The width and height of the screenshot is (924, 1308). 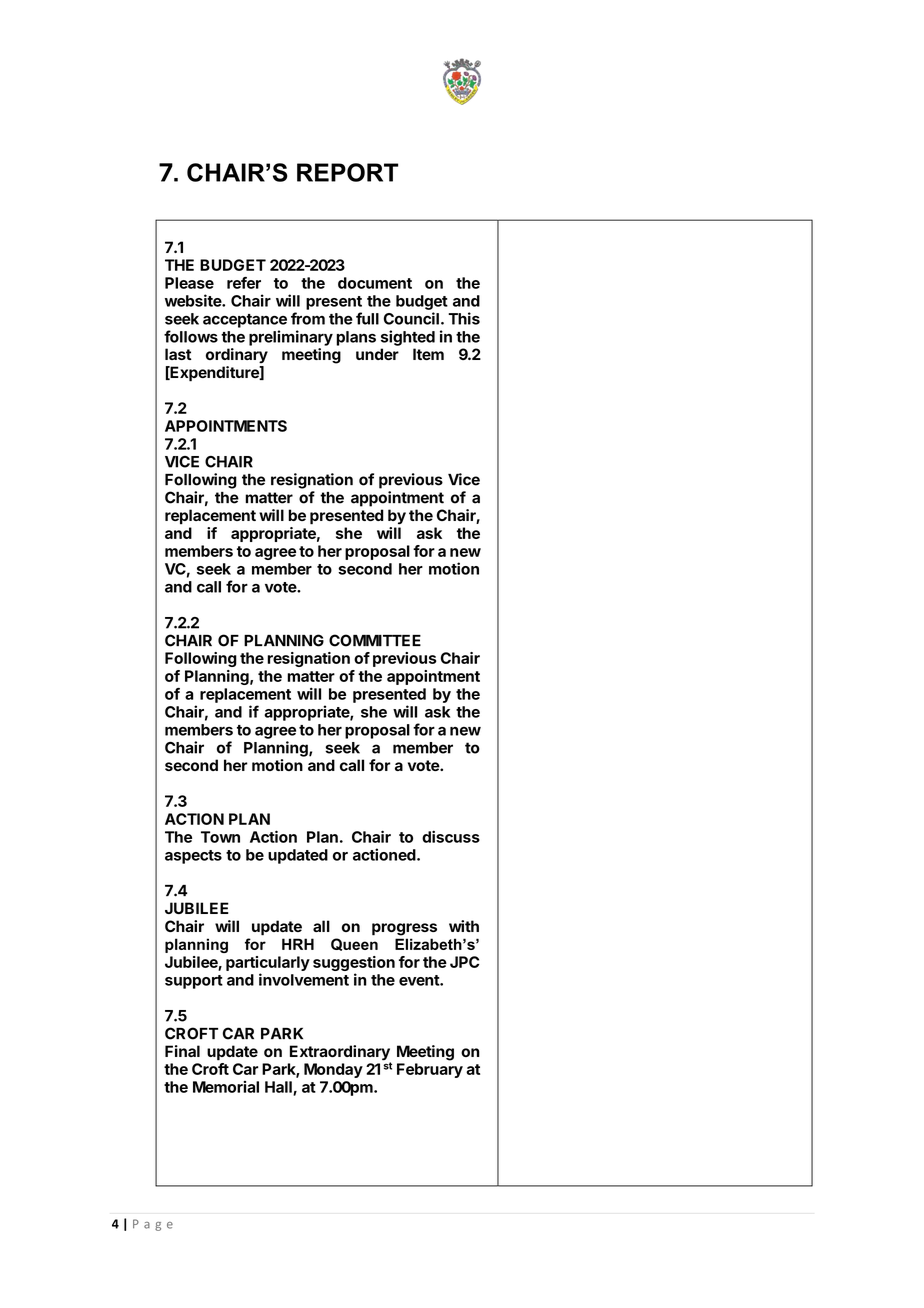 What do you see at coordinates (220, 837) in the screenshot?
I see `Town` at bounding box center [220, 837].
